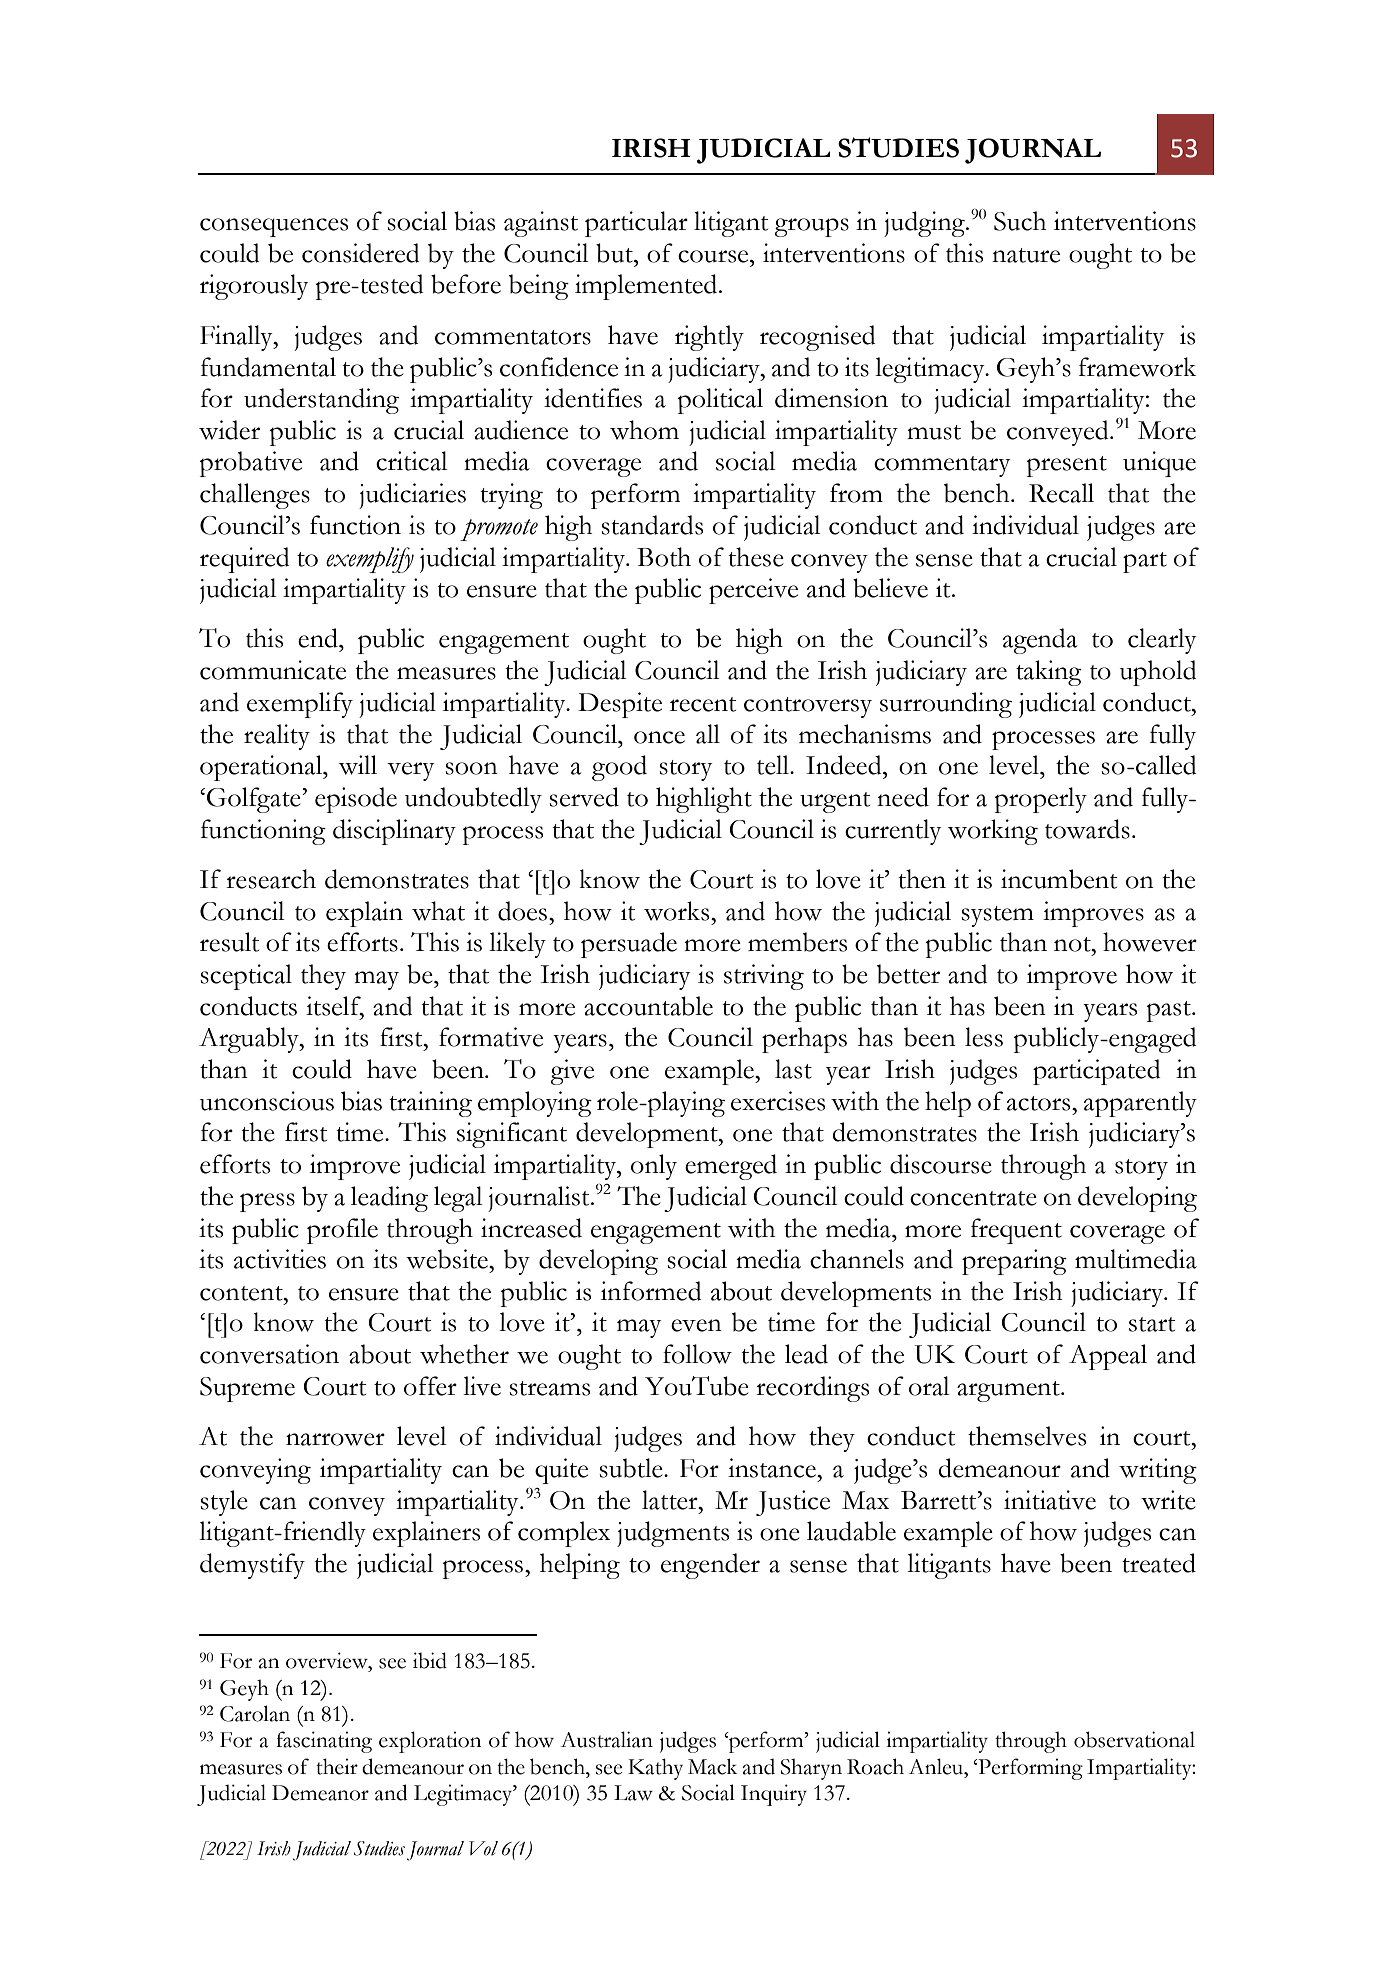  I want to click on will, so click(358, 765).
